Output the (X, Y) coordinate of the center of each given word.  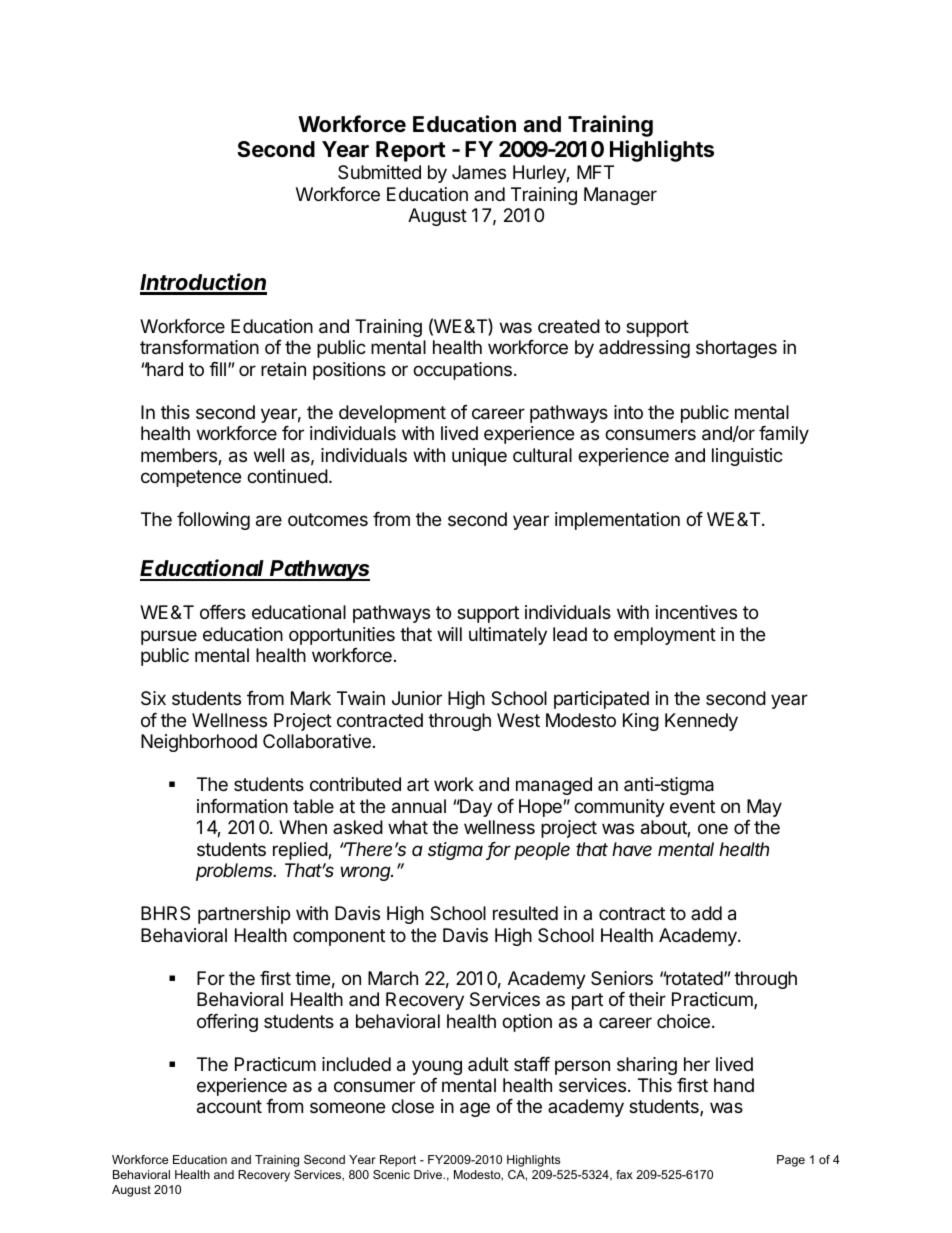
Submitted (379, 172)
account (229, 1107)
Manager (620, 196)
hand (734, 1085)
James (479, 172)
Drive (429, 1174)
